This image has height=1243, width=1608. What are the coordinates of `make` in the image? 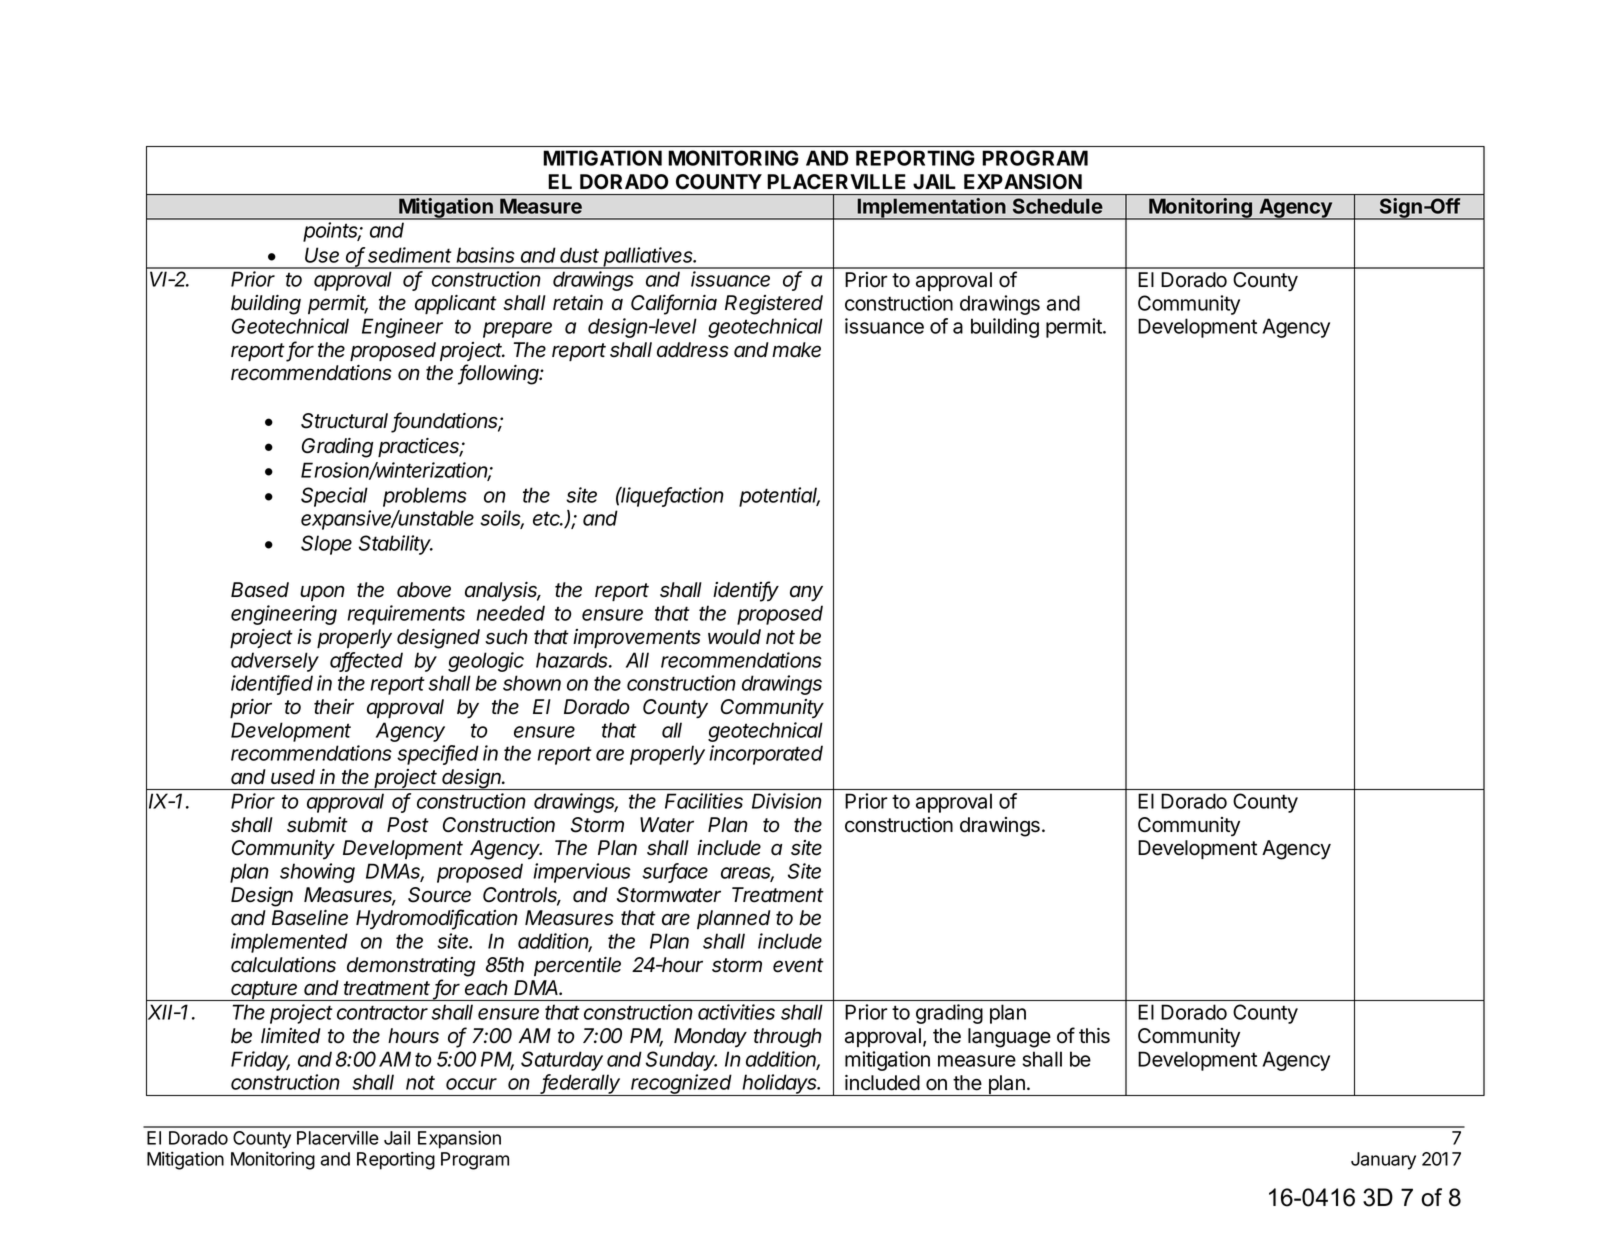 It's located at (796, 350).
